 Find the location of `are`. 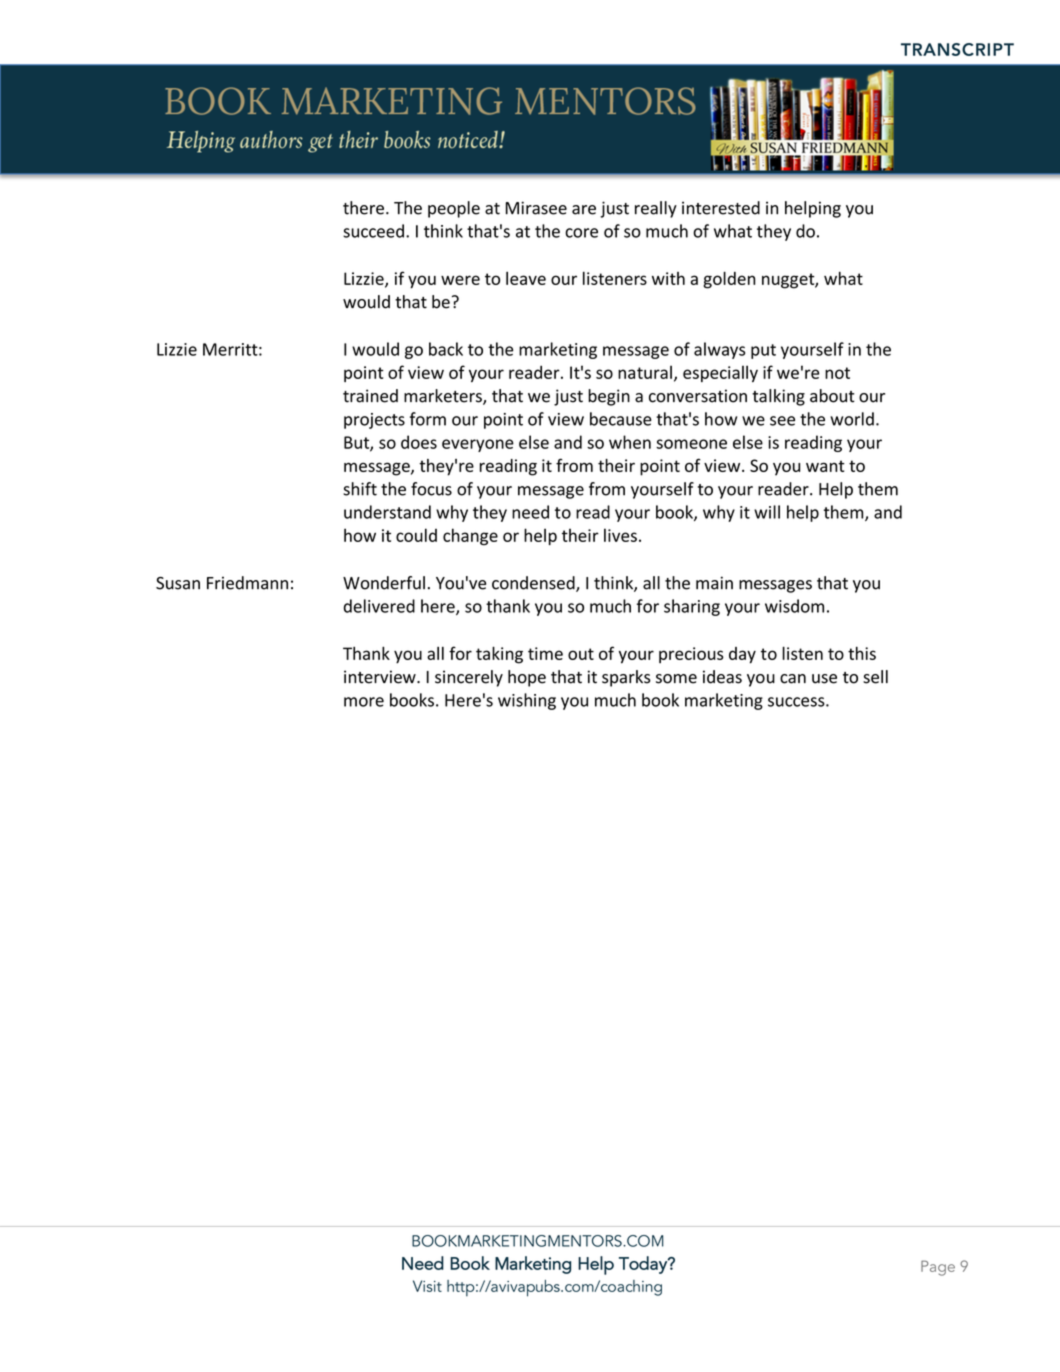

are is located at coordinates (584, 210).
